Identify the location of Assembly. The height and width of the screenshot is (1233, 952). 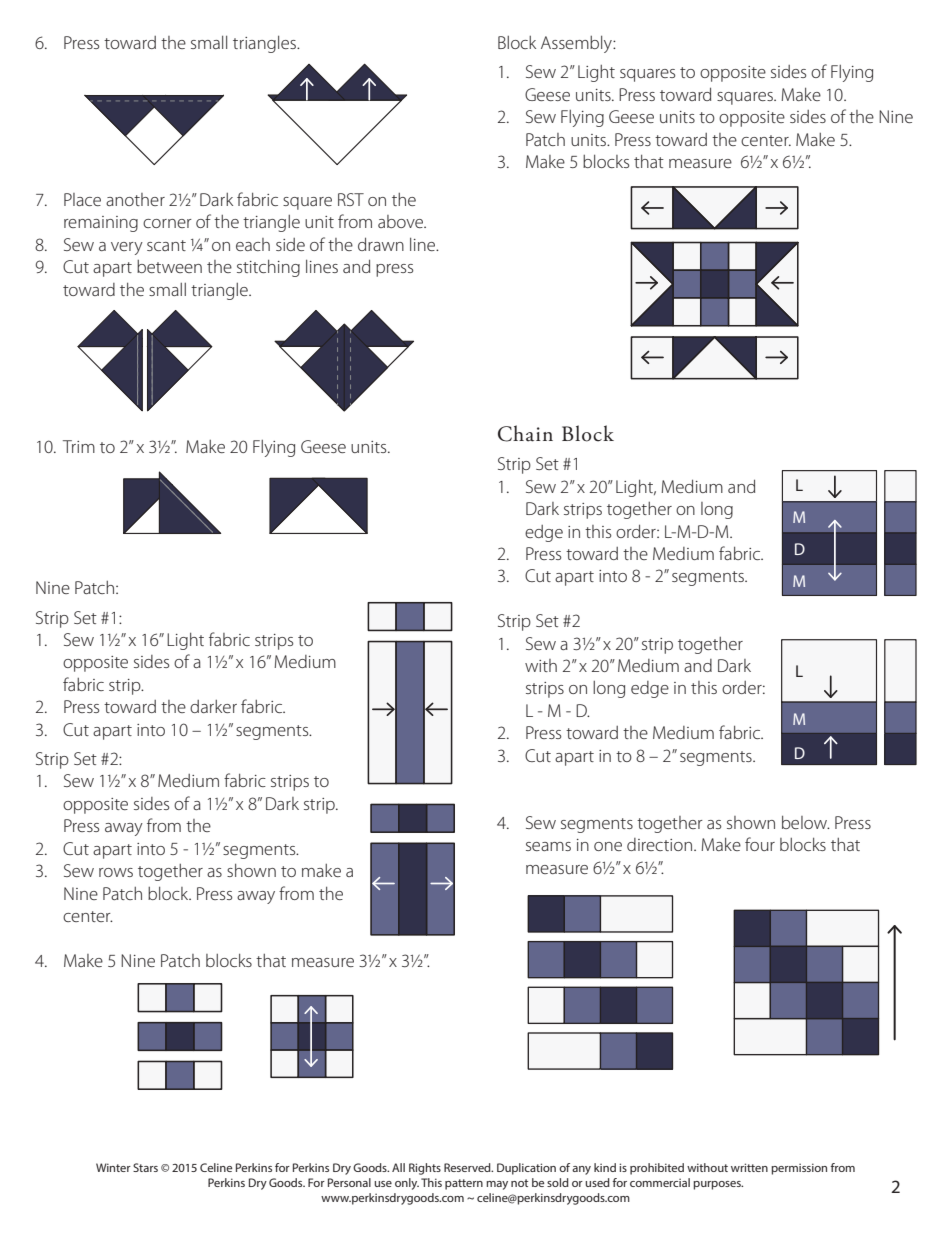
(577, 44).
